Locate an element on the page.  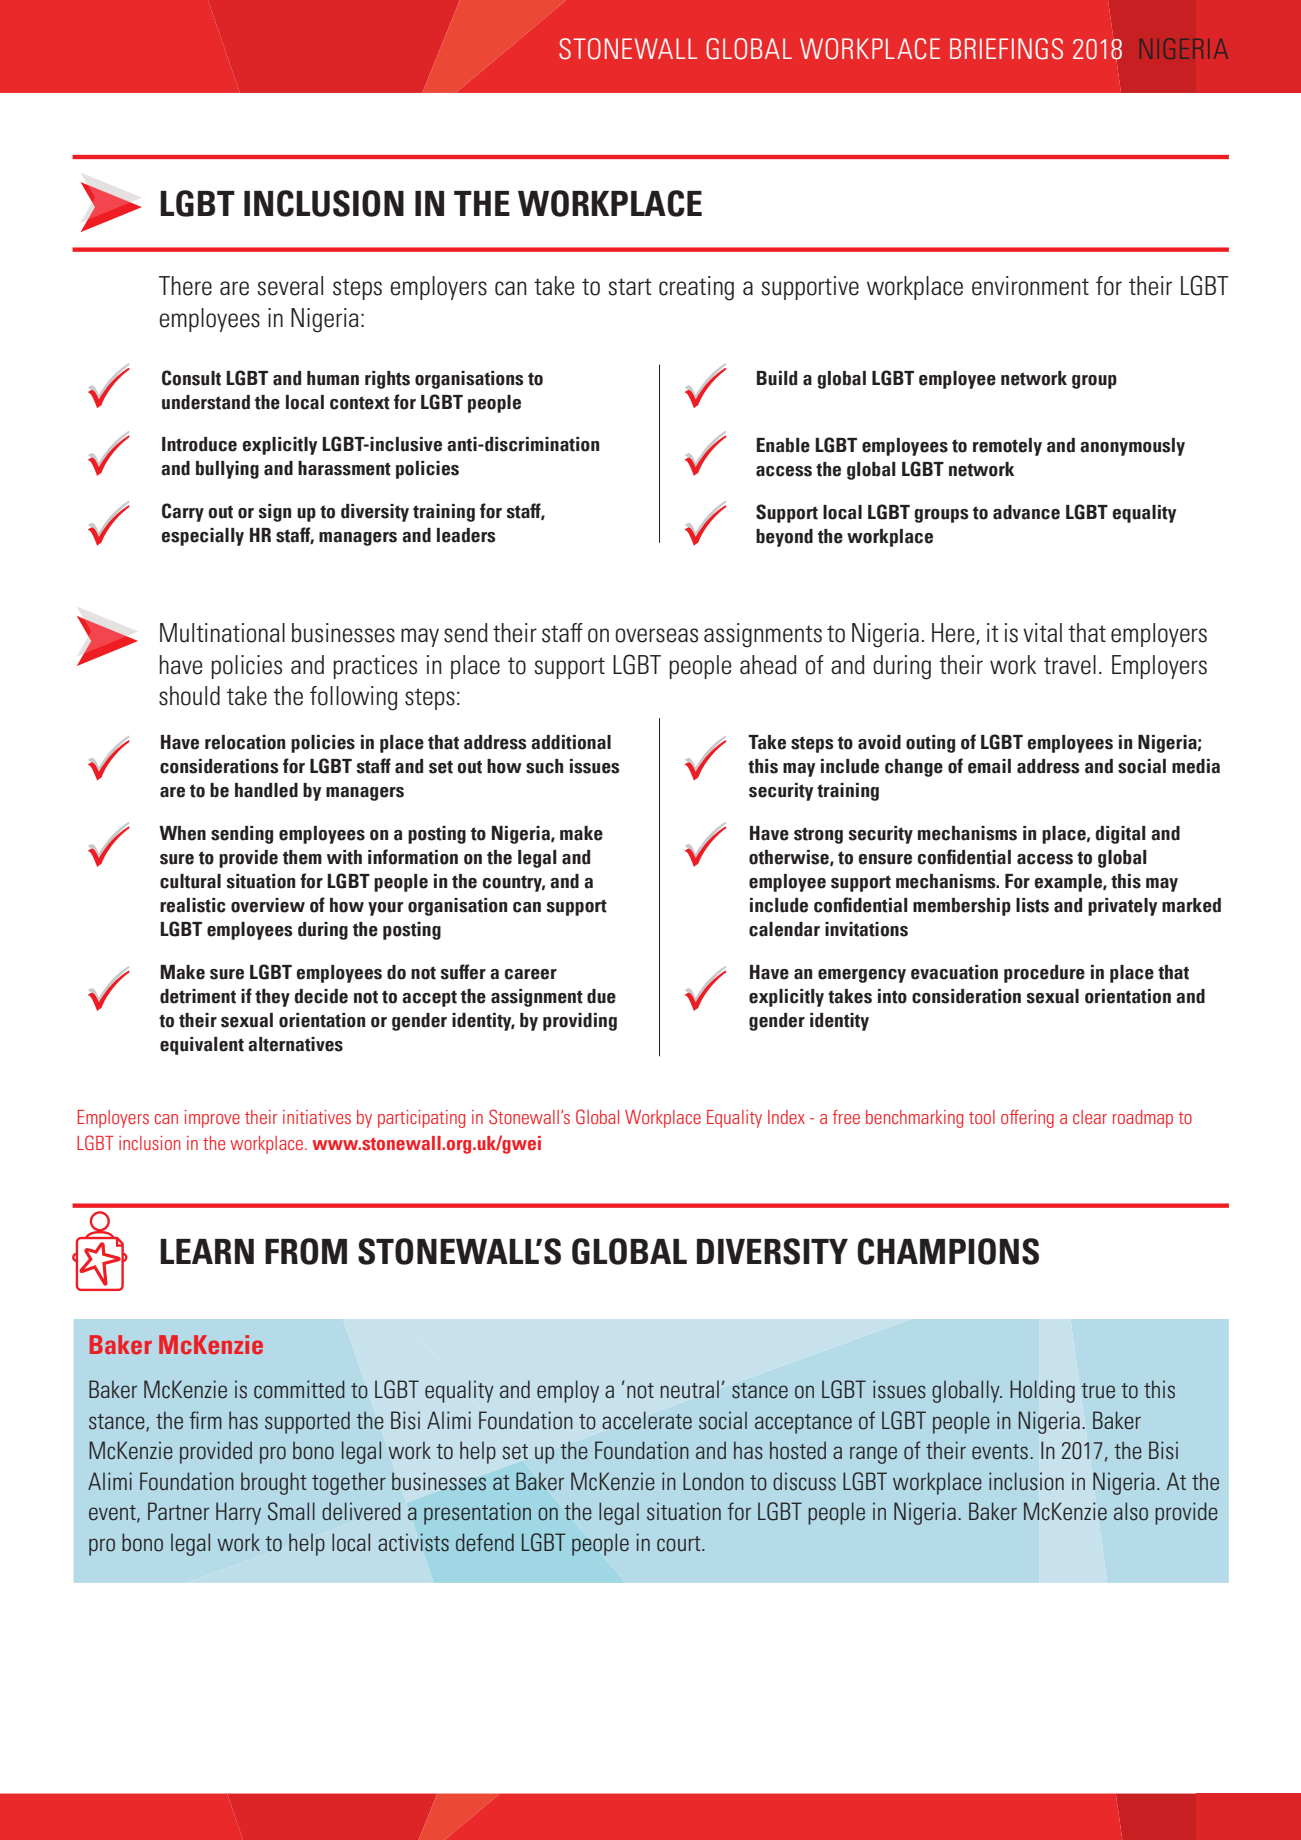
London is located at coordinates (713, 1481).
